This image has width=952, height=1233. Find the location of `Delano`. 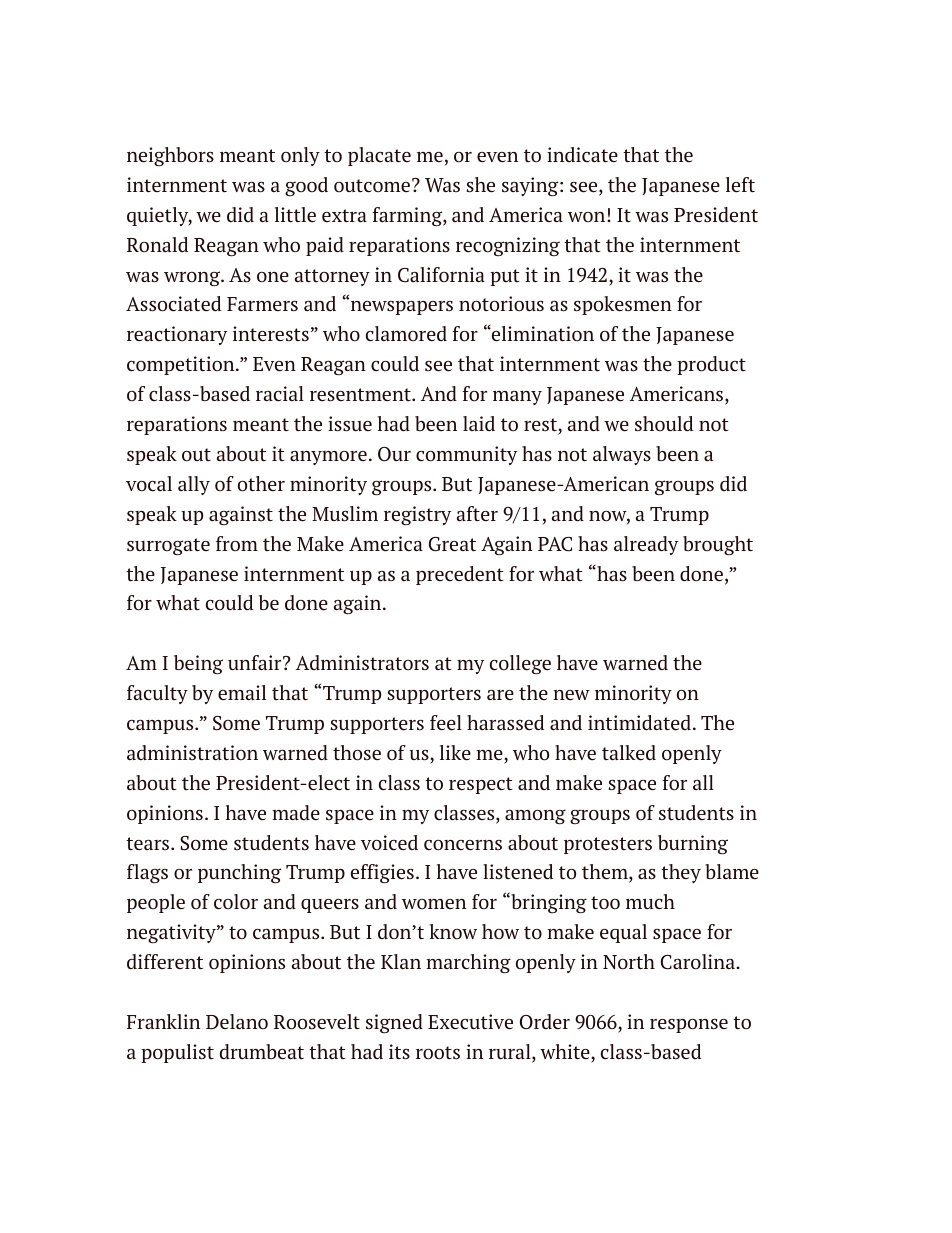

Delano is located at coordinates (237, 1021).
